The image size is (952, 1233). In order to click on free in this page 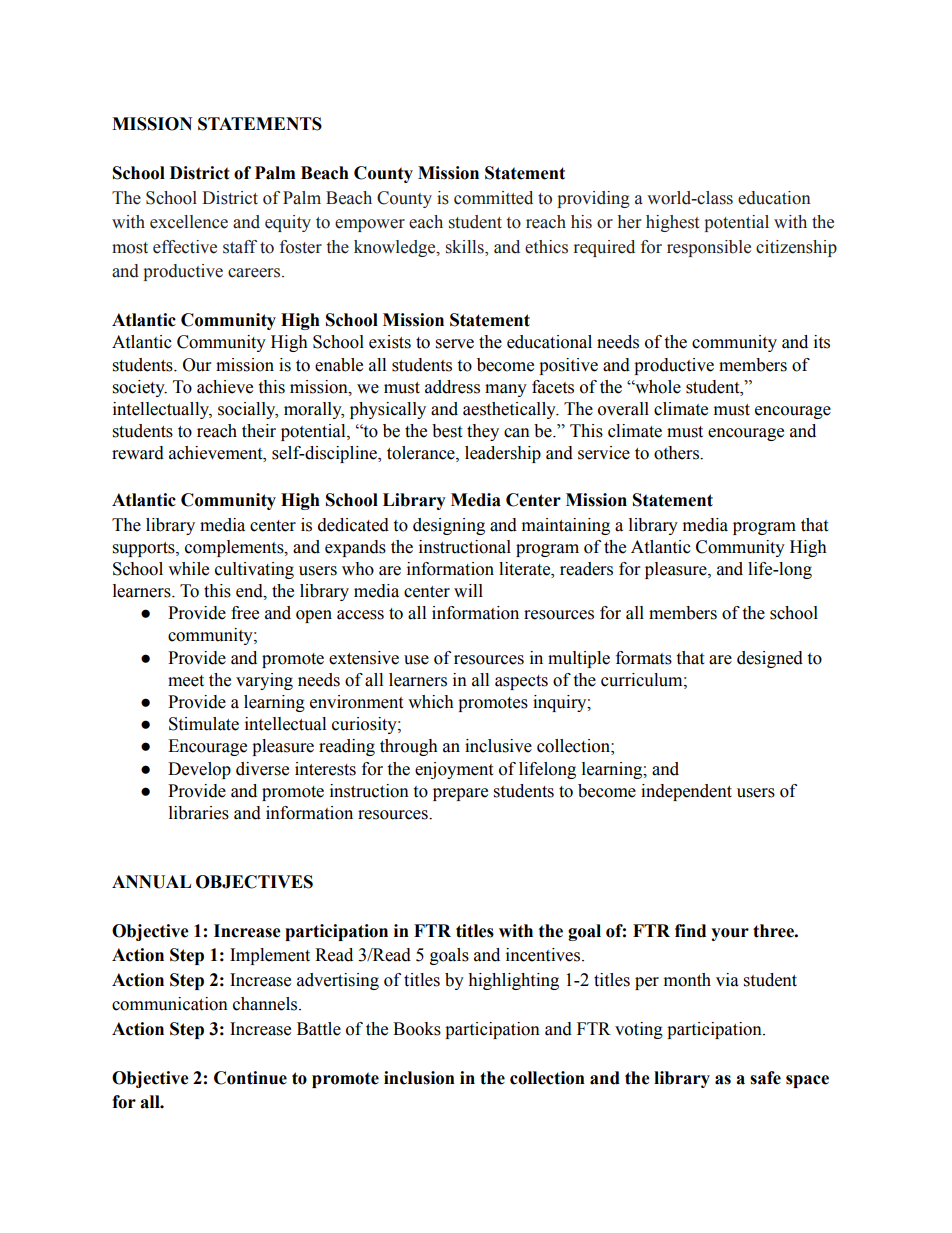, I will do `click(245, 613)`.
